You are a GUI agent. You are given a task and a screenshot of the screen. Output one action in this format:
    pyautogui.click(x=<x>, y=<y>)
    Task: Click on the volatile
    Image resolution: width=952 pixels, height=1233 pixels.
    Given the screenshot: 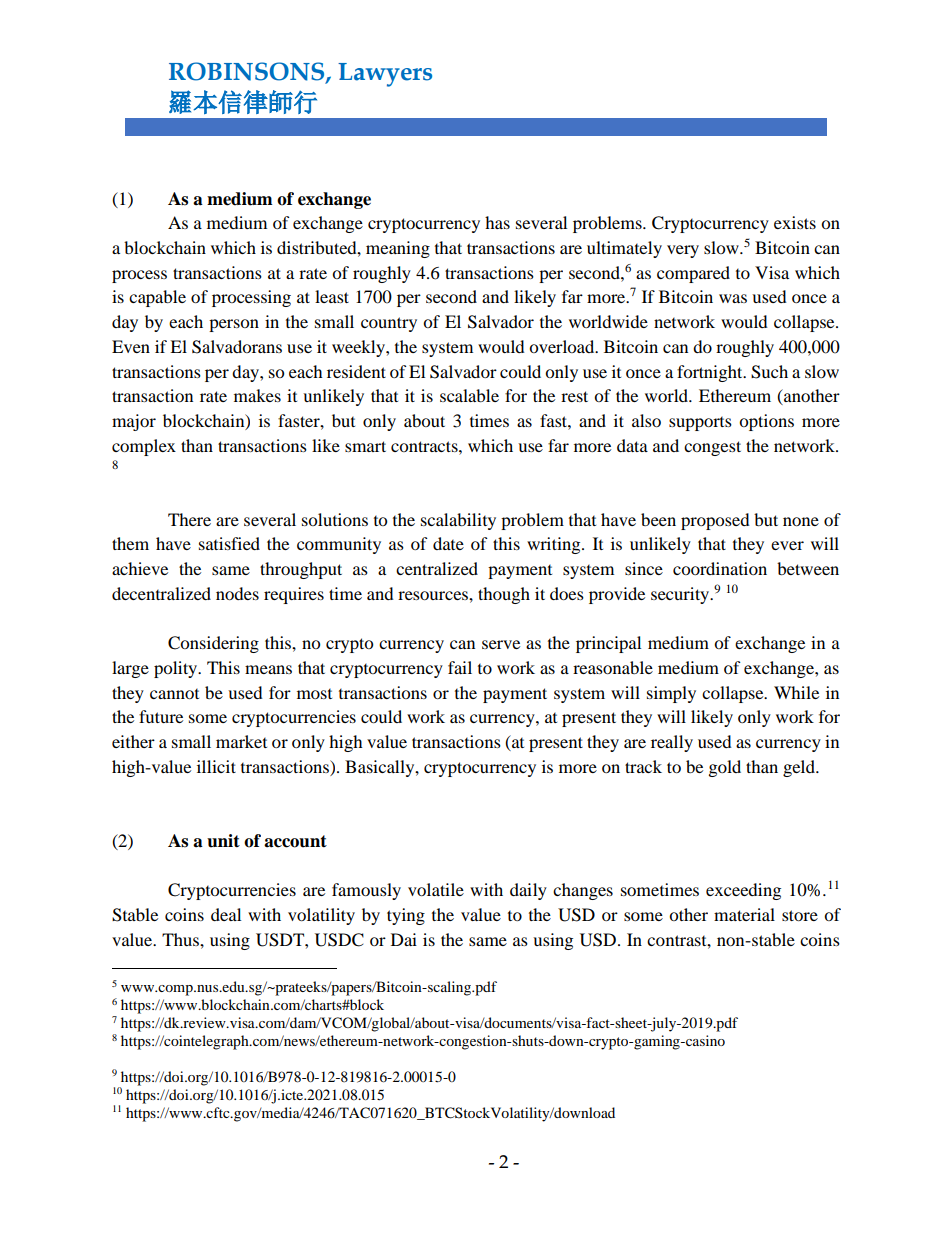 What is the action you would take?
    pyautogui.click(x=436, y=889)
